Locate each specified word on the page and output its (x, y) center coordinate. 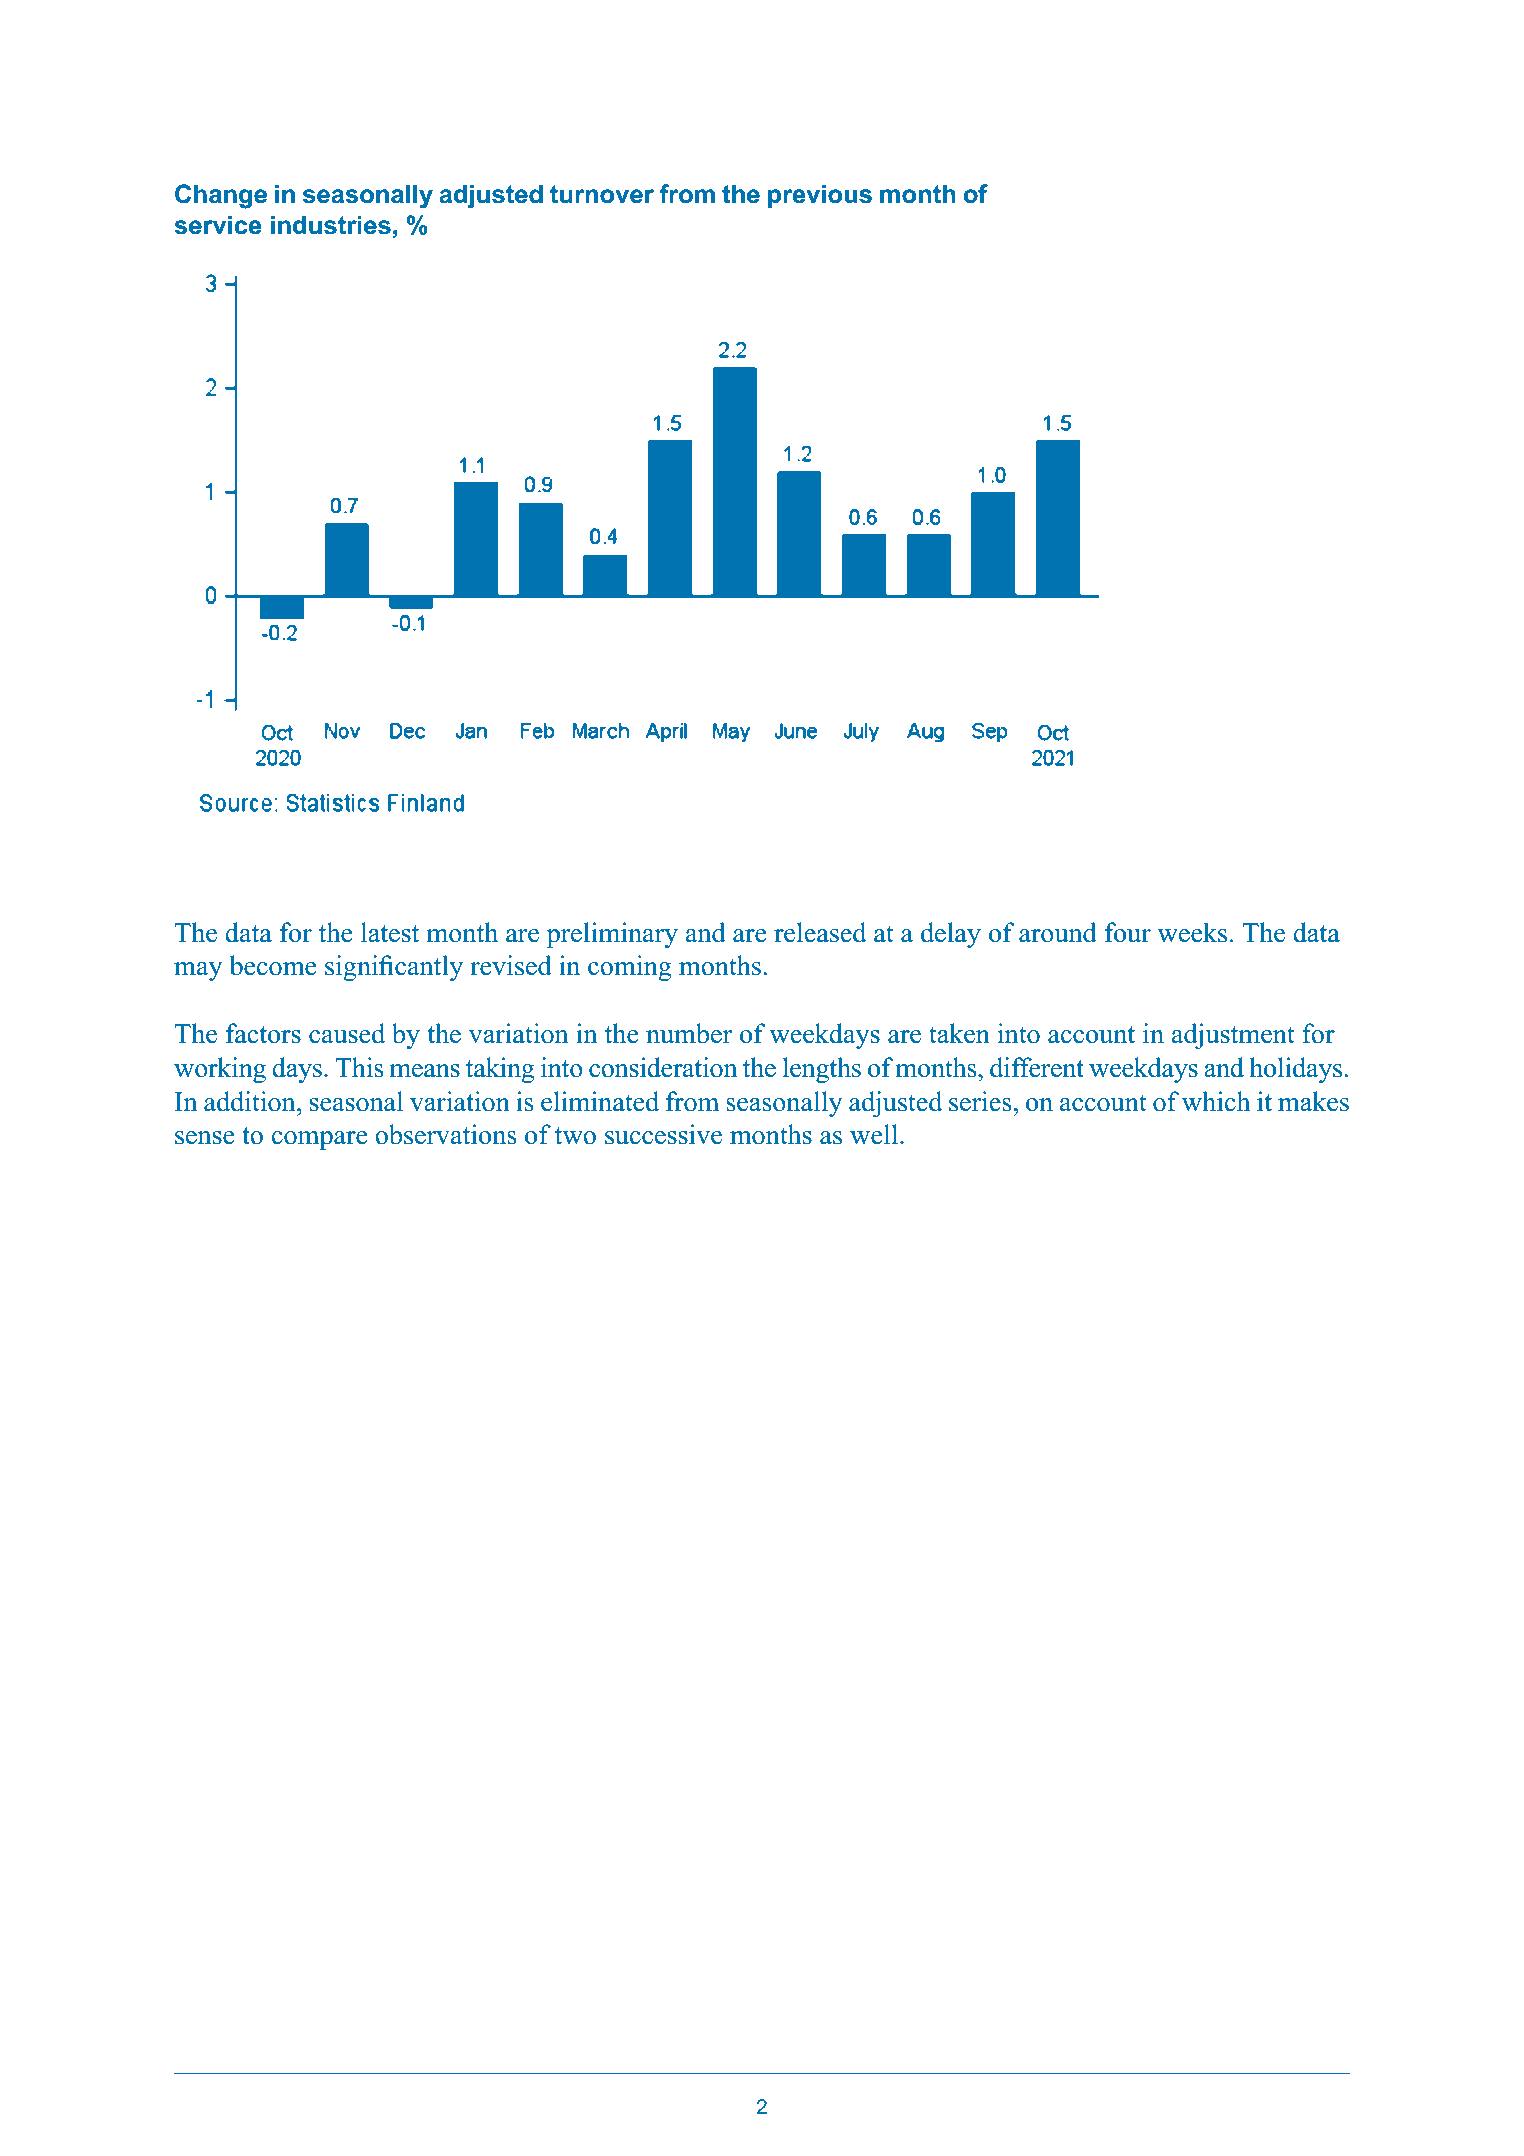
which (1216, 1101)
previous (820, 196)
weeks (1192, 932)
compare (319, 1140)
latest (390, 932)
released (820, 932)
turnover (602, 194)
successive (663, 1134)
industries (331, 225)
